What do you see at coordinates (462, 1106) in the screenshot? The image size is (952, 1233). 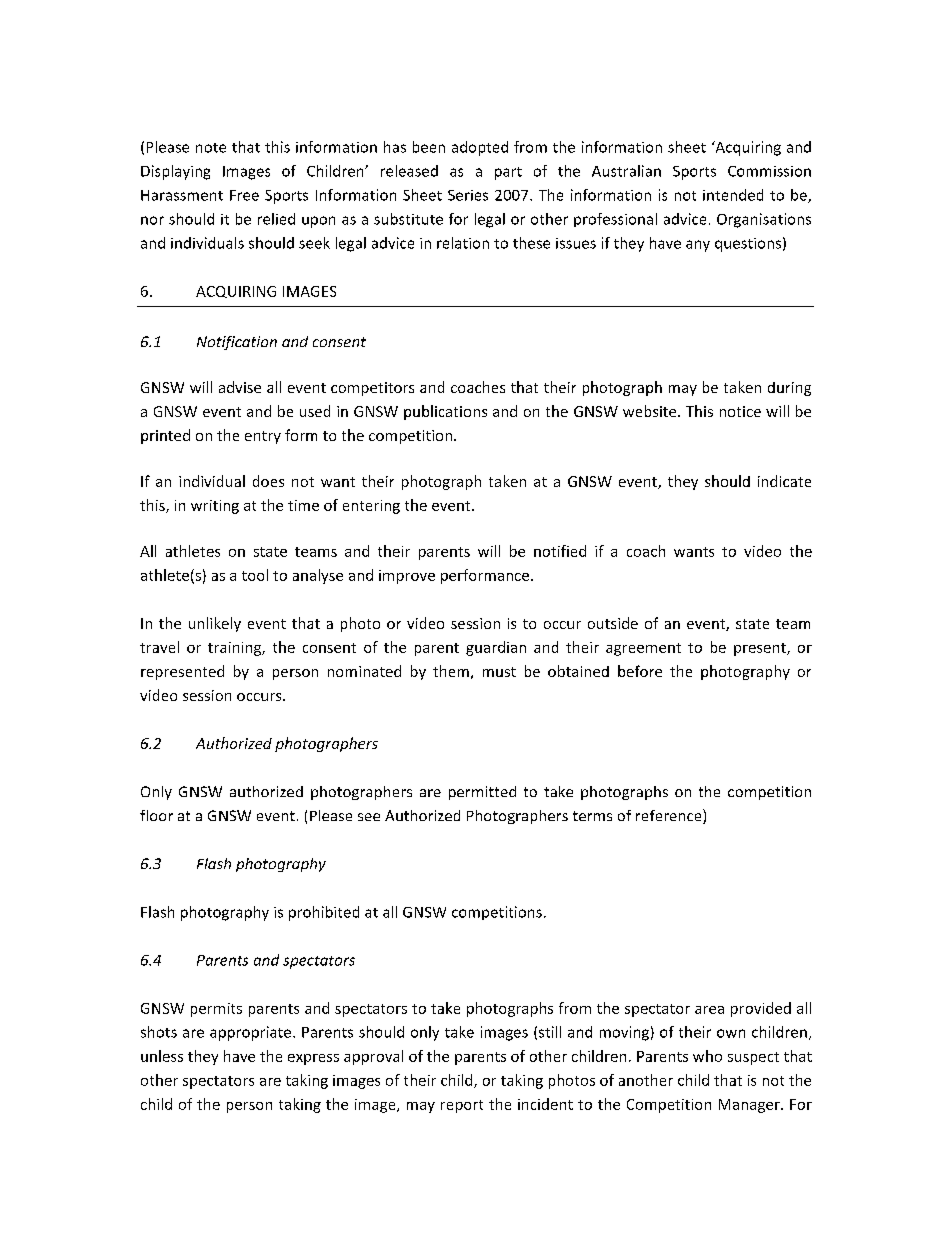 I see `report` at bounding box center [462, 1106].
